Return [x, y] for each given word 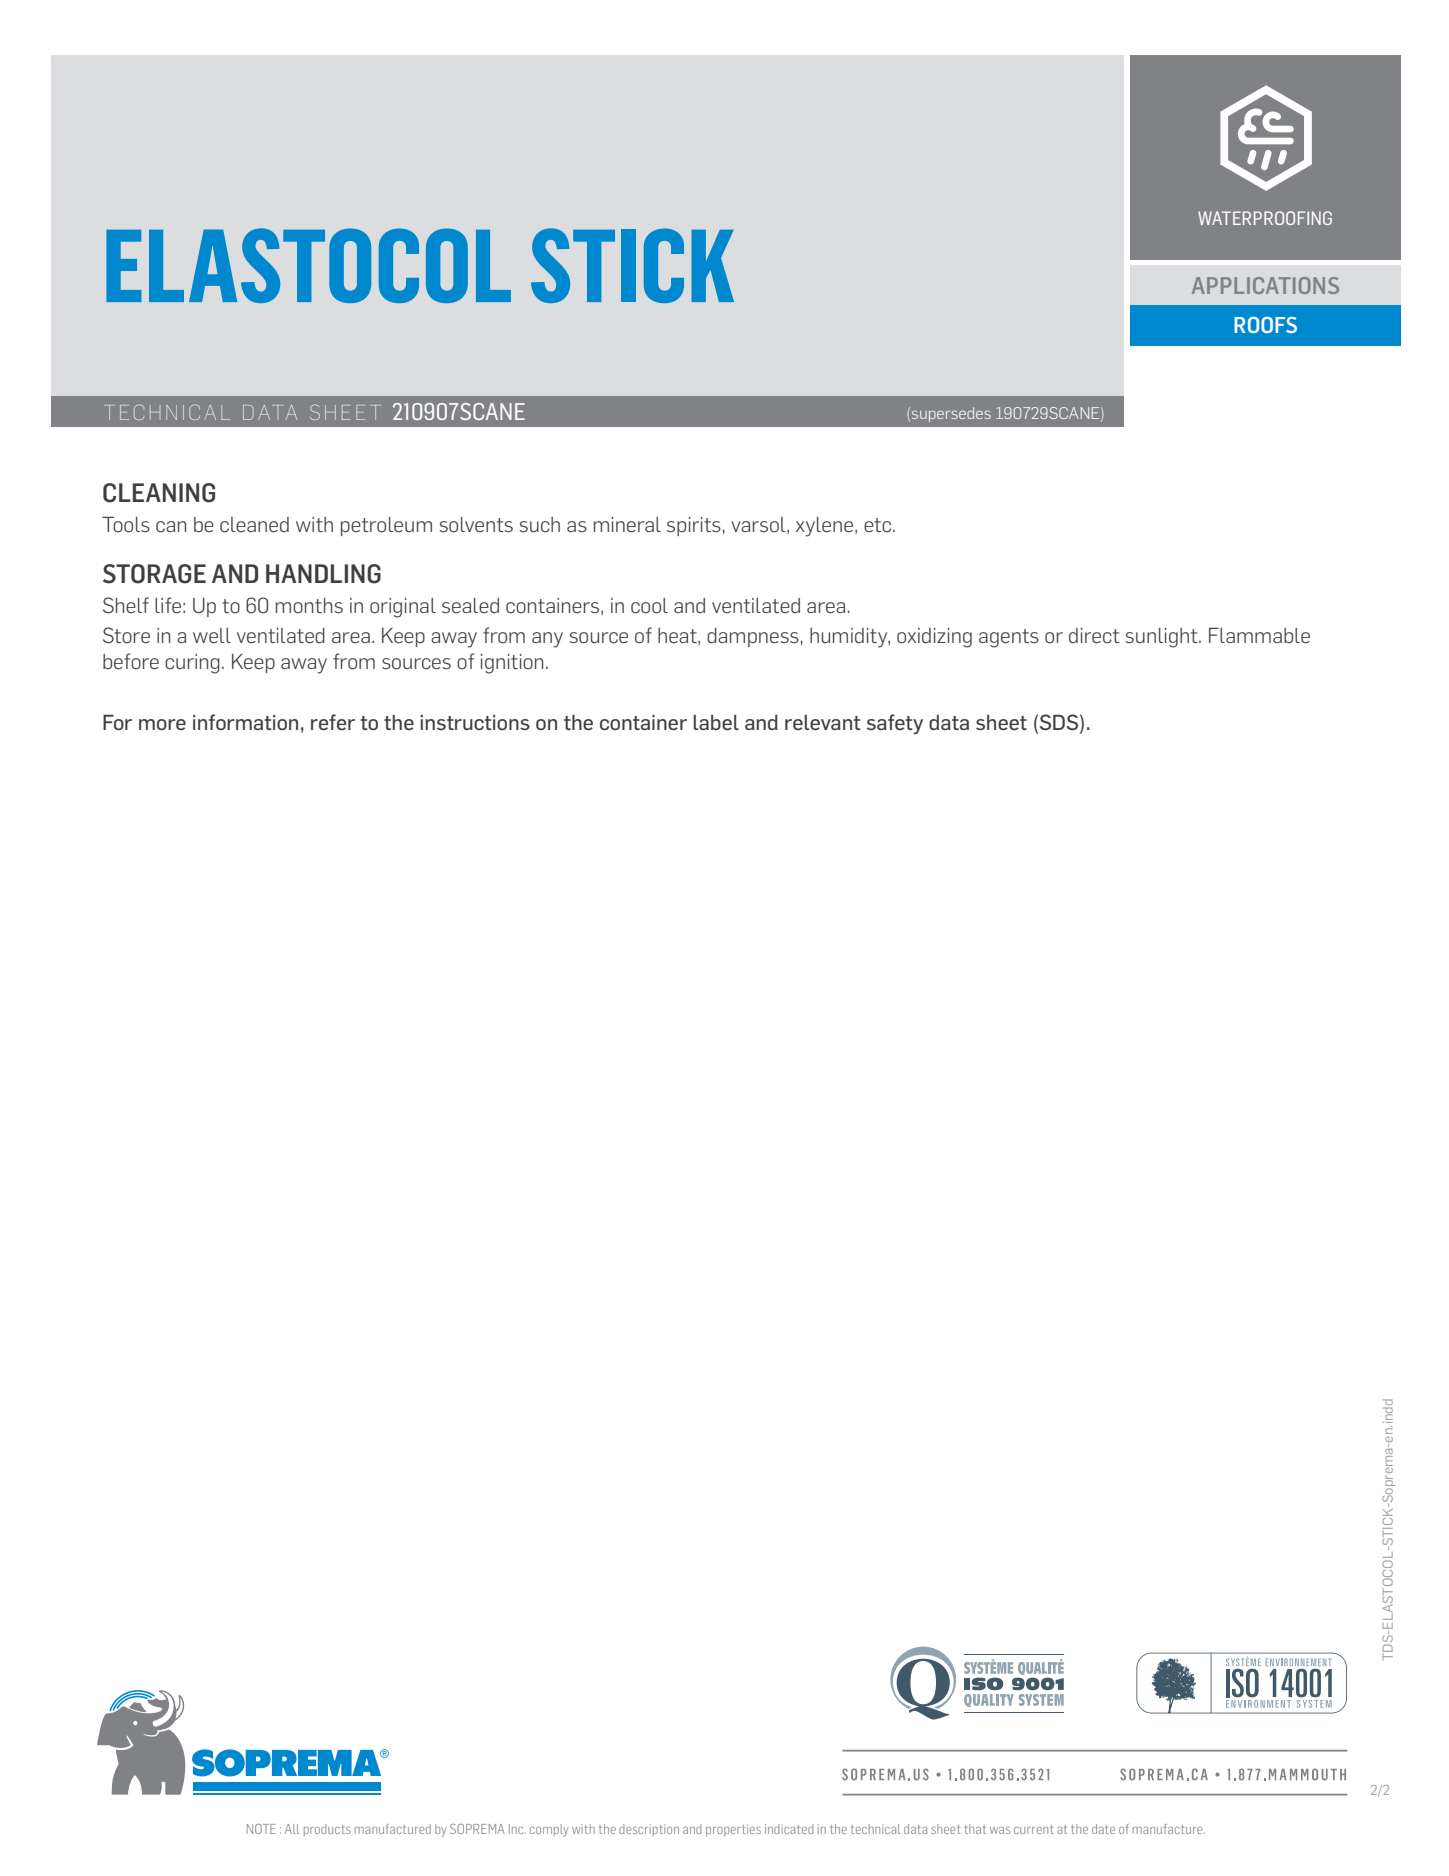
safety [895, 724]
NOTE [261, 1829]
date [1103, 1829]
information [245, 722]
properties [733, 1830]
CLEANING [159, 493]
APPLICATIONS [1265, 285]
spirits [694, 526]
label [716, 723]
